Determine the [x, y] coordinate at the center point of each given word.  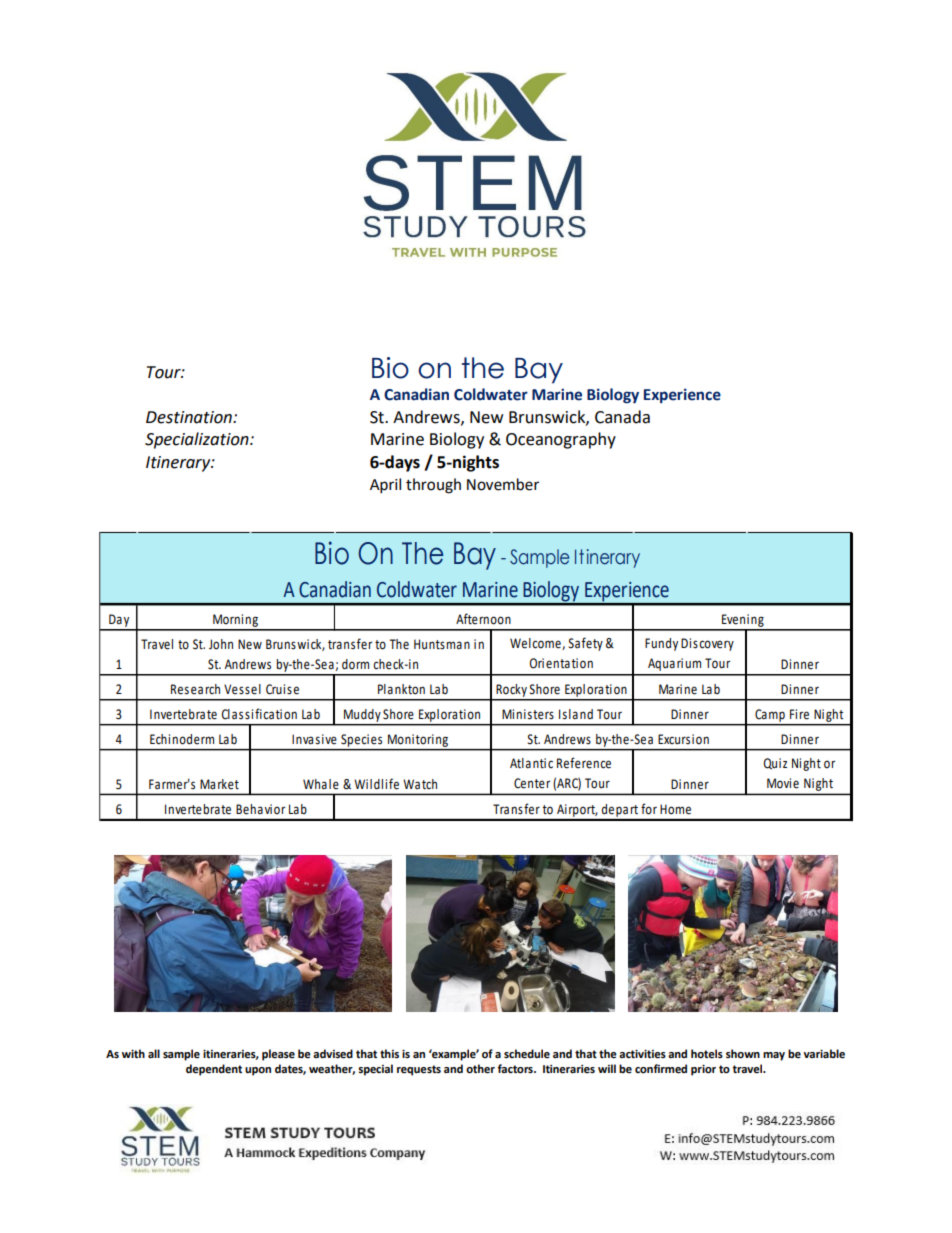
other [480, 1069]
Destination [190, 417]
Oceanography [561, 440]
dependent [214, 1070]
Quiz [775, 764]
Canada [622, 417]
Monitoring [418, 740]
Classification [259, 714]
